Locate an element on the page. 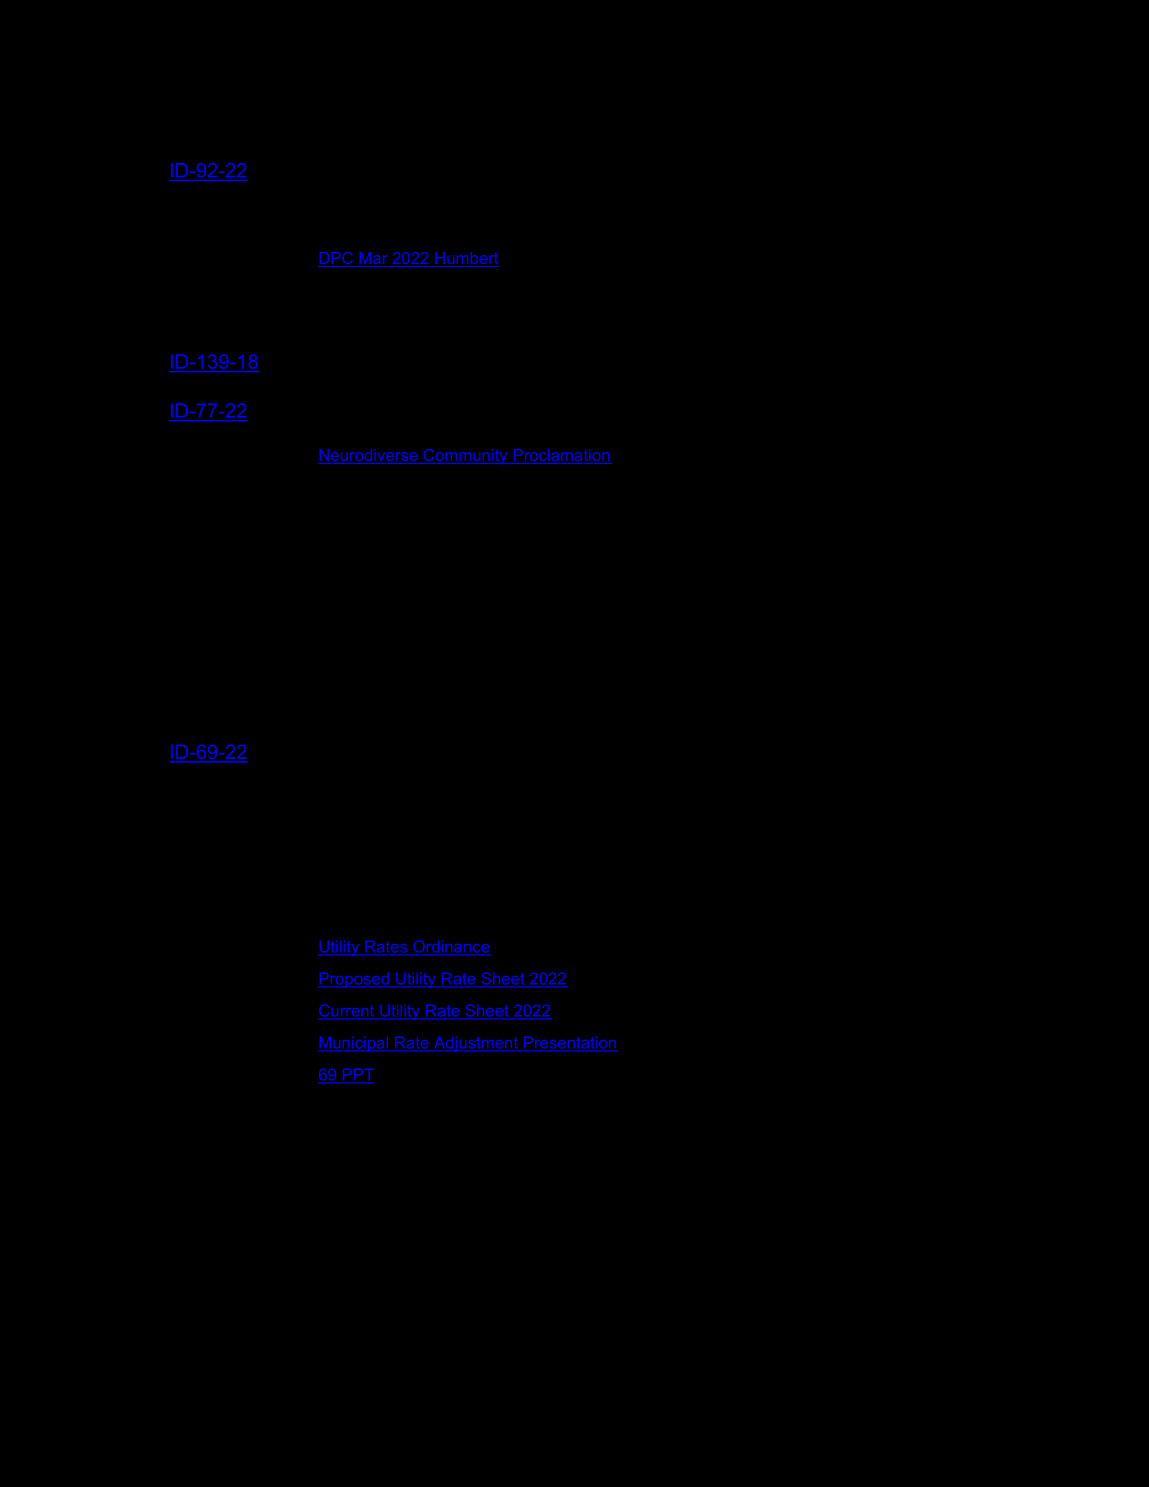  PPT is located at coordinates (357, 1076).
